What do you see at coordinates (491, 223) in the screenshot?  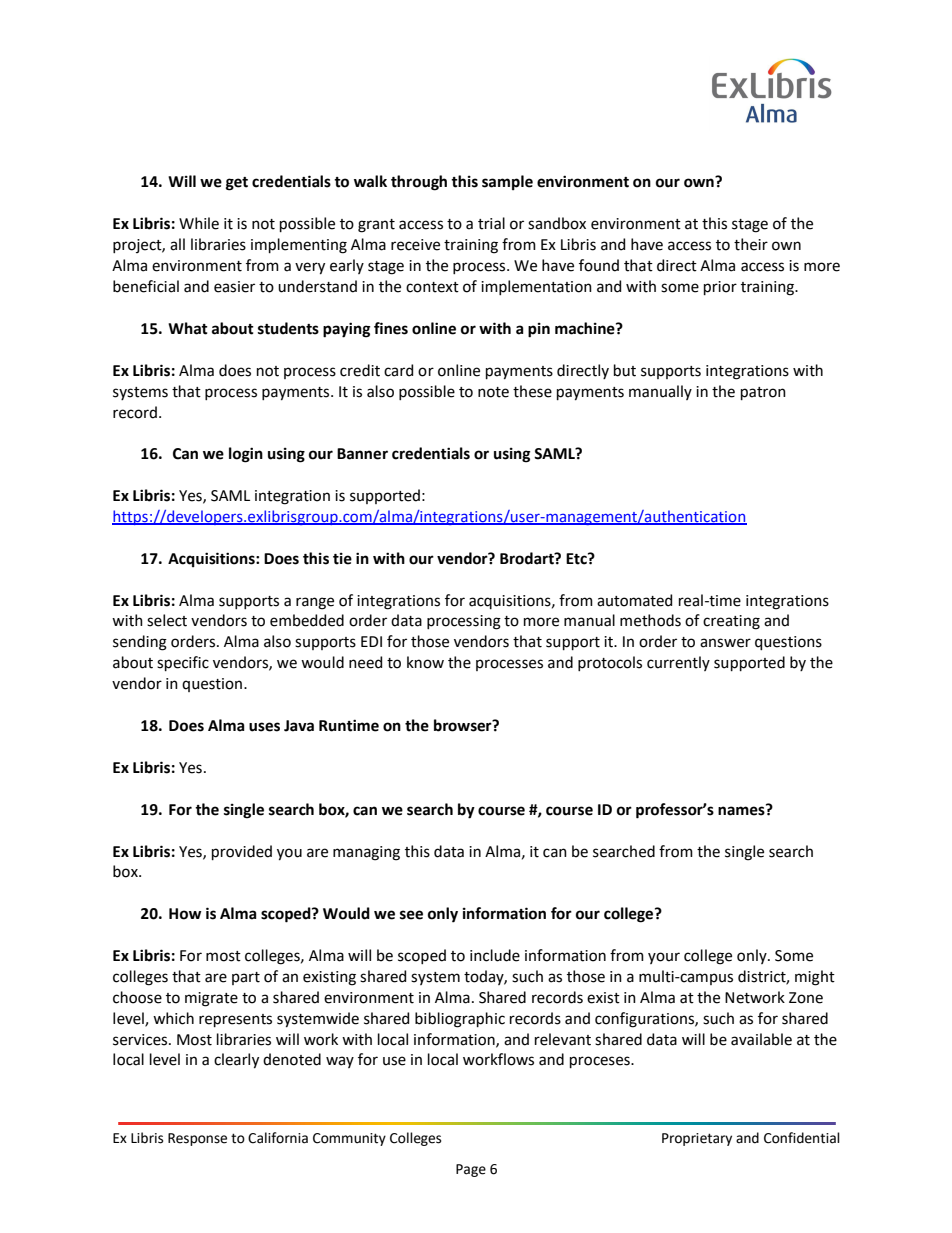 I see `trial` at bounding box center [491, 223].
